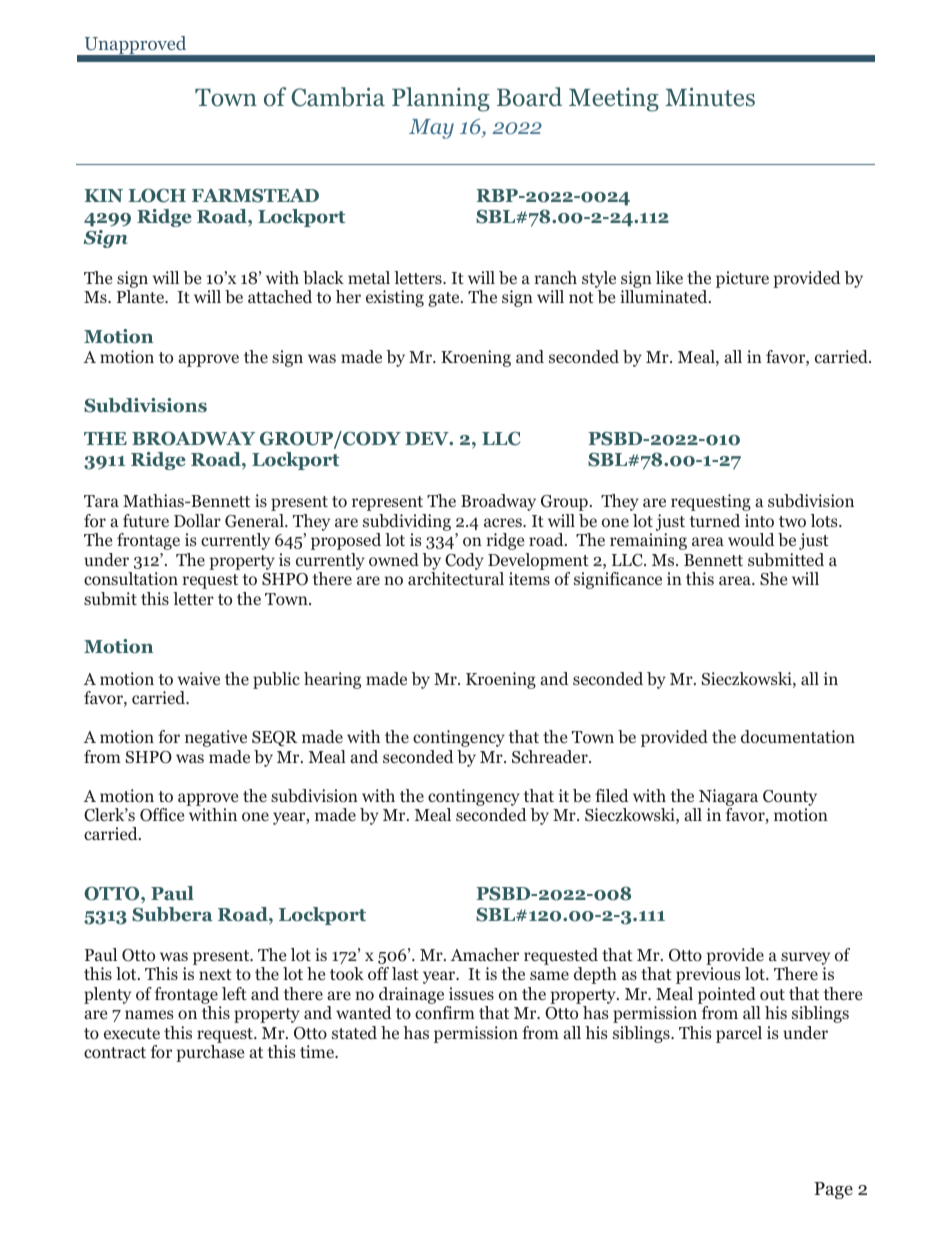 The height and width of the screenshot is (1233, 952). What do you see at coordinates (773, 578) in the screenshot?
I see `She` at bounding box center [773, 578].
